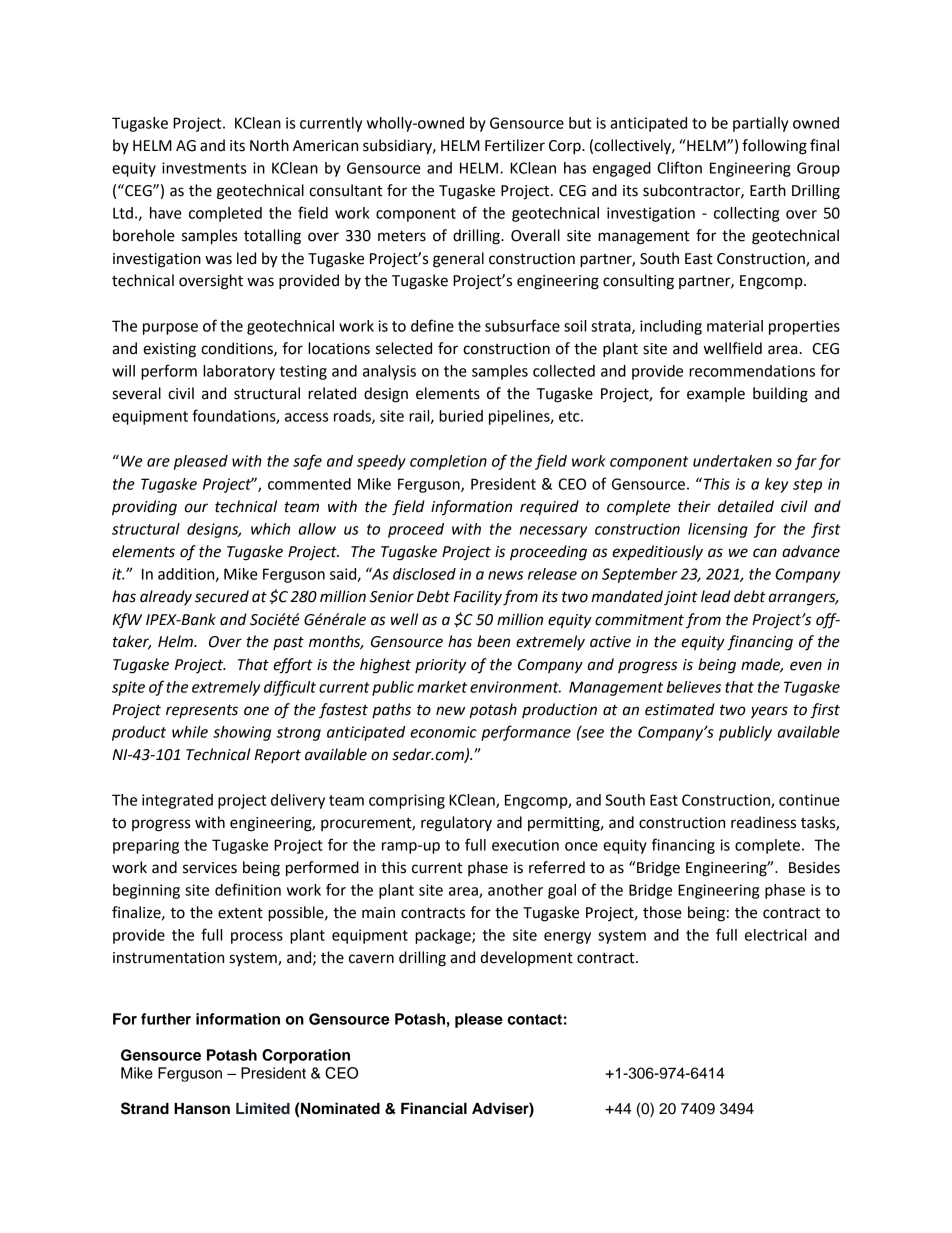 The image size is (952, 1233). I want to click on Fertilizer, so click(515, 145).
